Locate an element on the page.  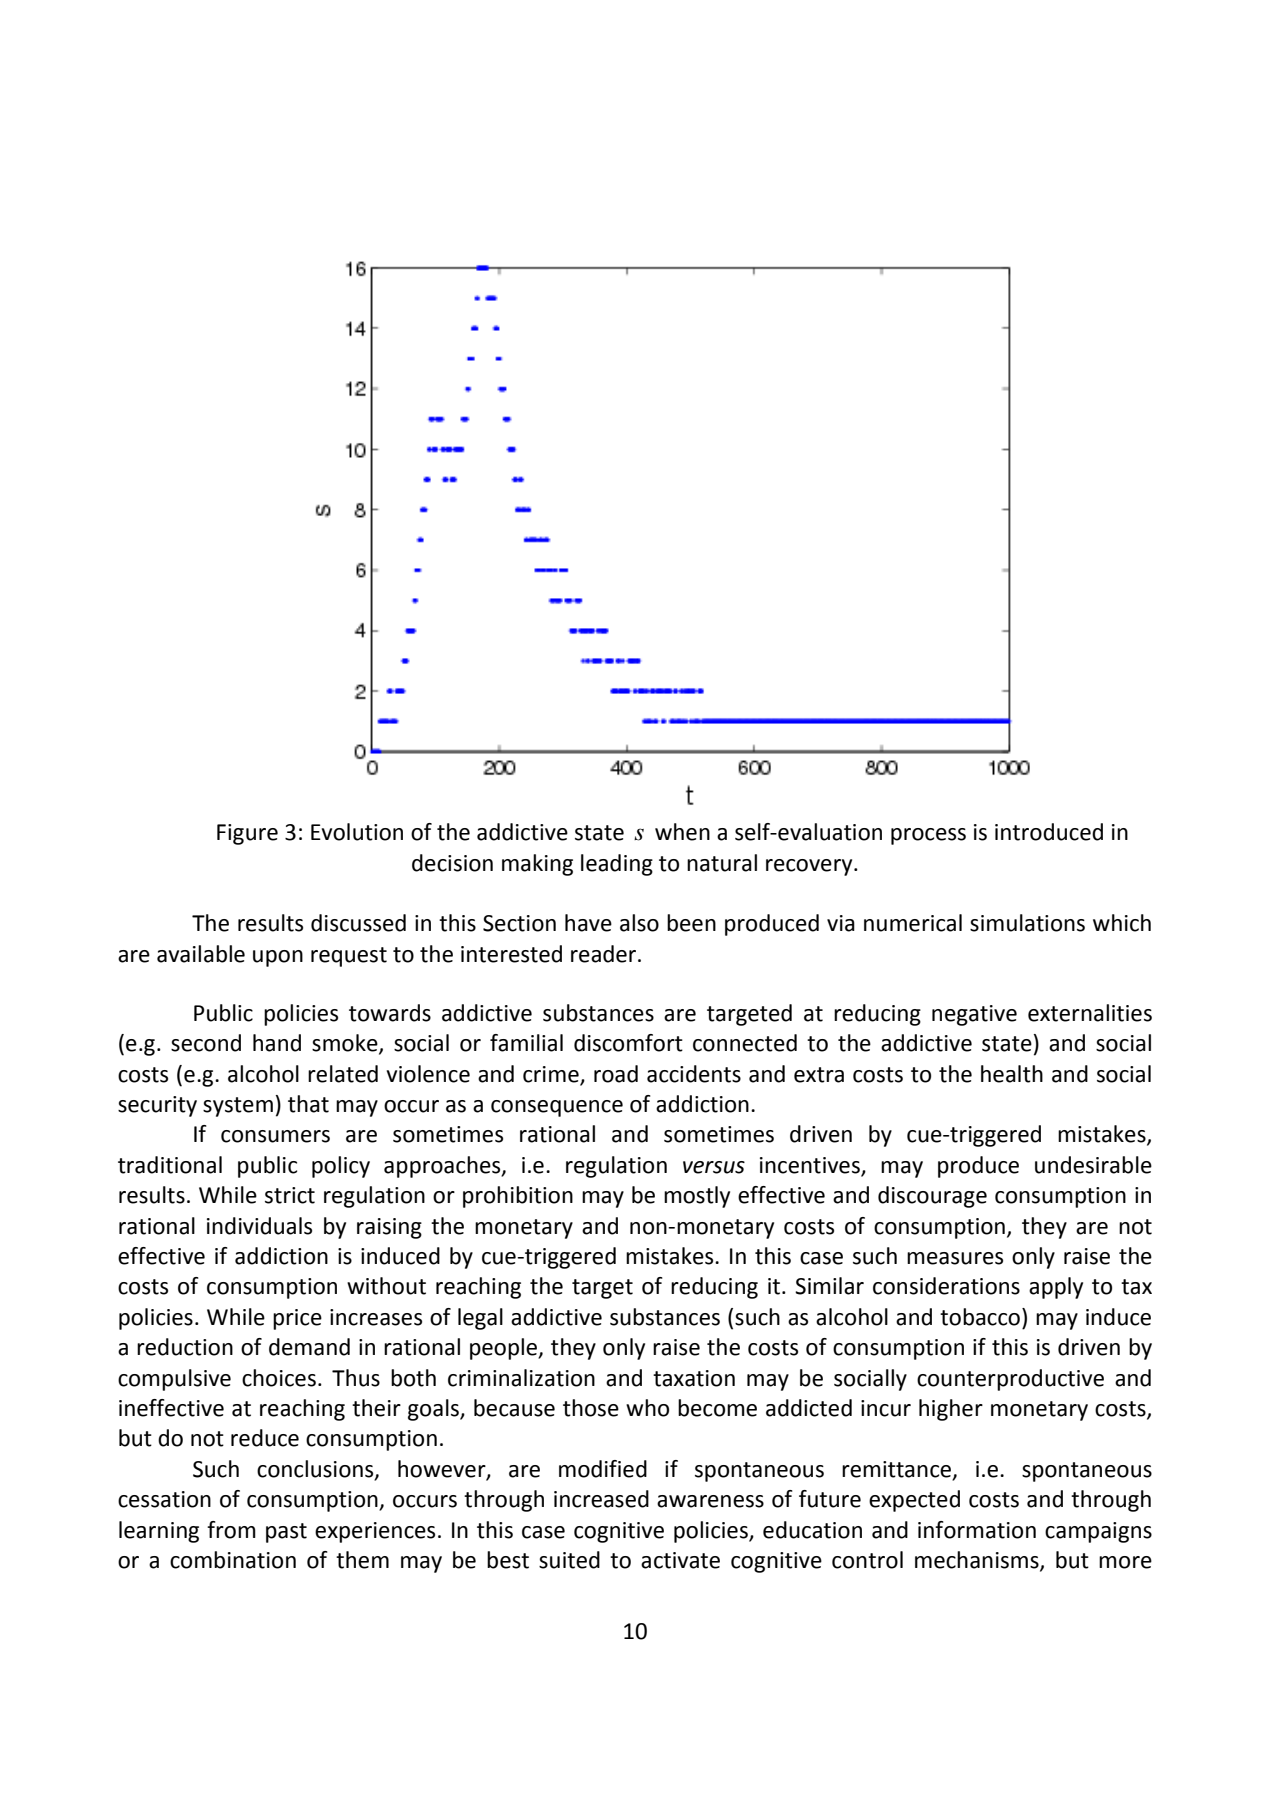
health is located at coordinates (1012, 1074).
